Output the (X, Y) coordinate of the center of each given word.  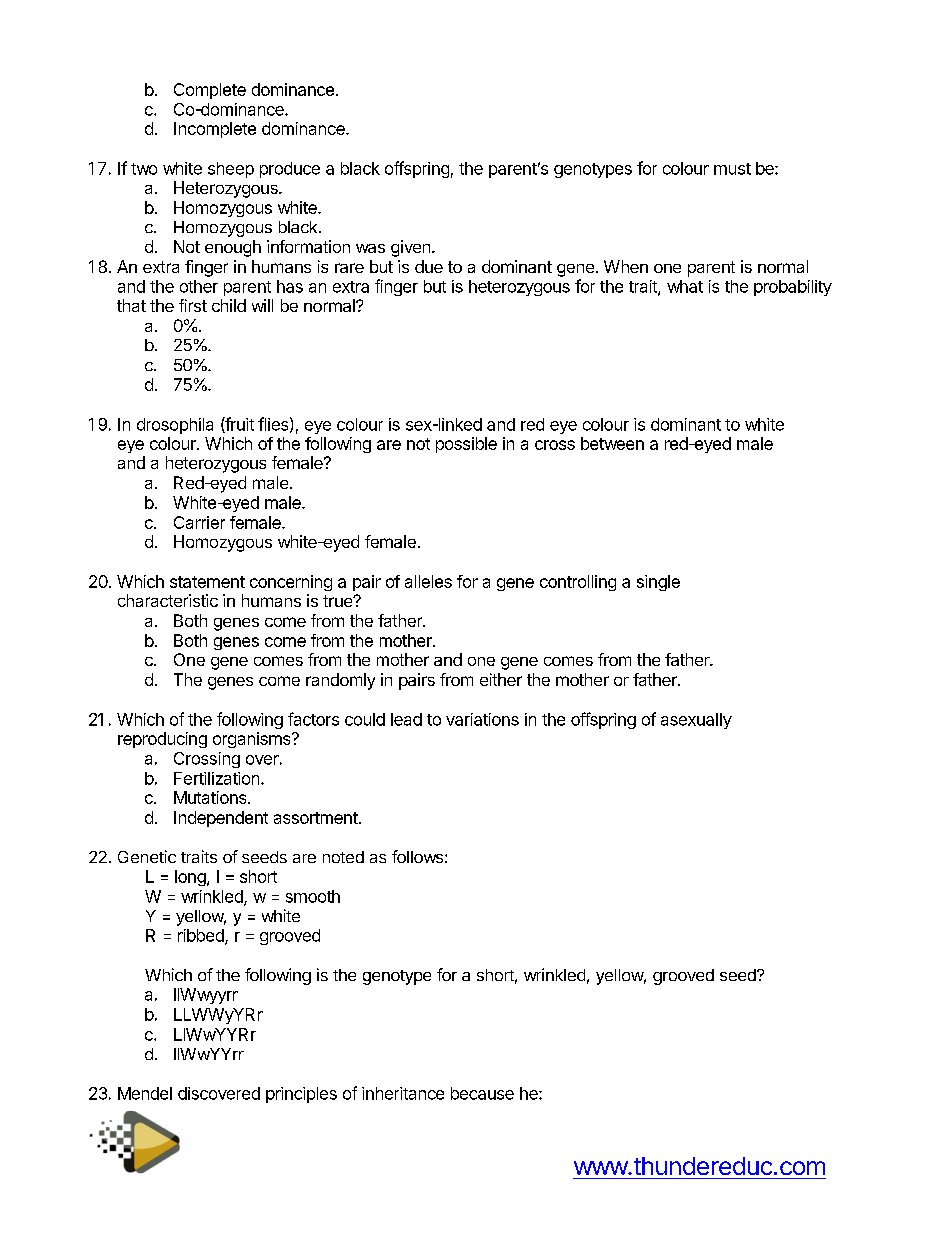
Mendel (145, 1093)
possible (466, 445)
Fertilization (216, 778)
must (732, 169)
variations (482, 719)
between (612, 443)
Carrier (199, 522)
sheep (231, 170)
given (410, 248)
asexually (696, 721)
